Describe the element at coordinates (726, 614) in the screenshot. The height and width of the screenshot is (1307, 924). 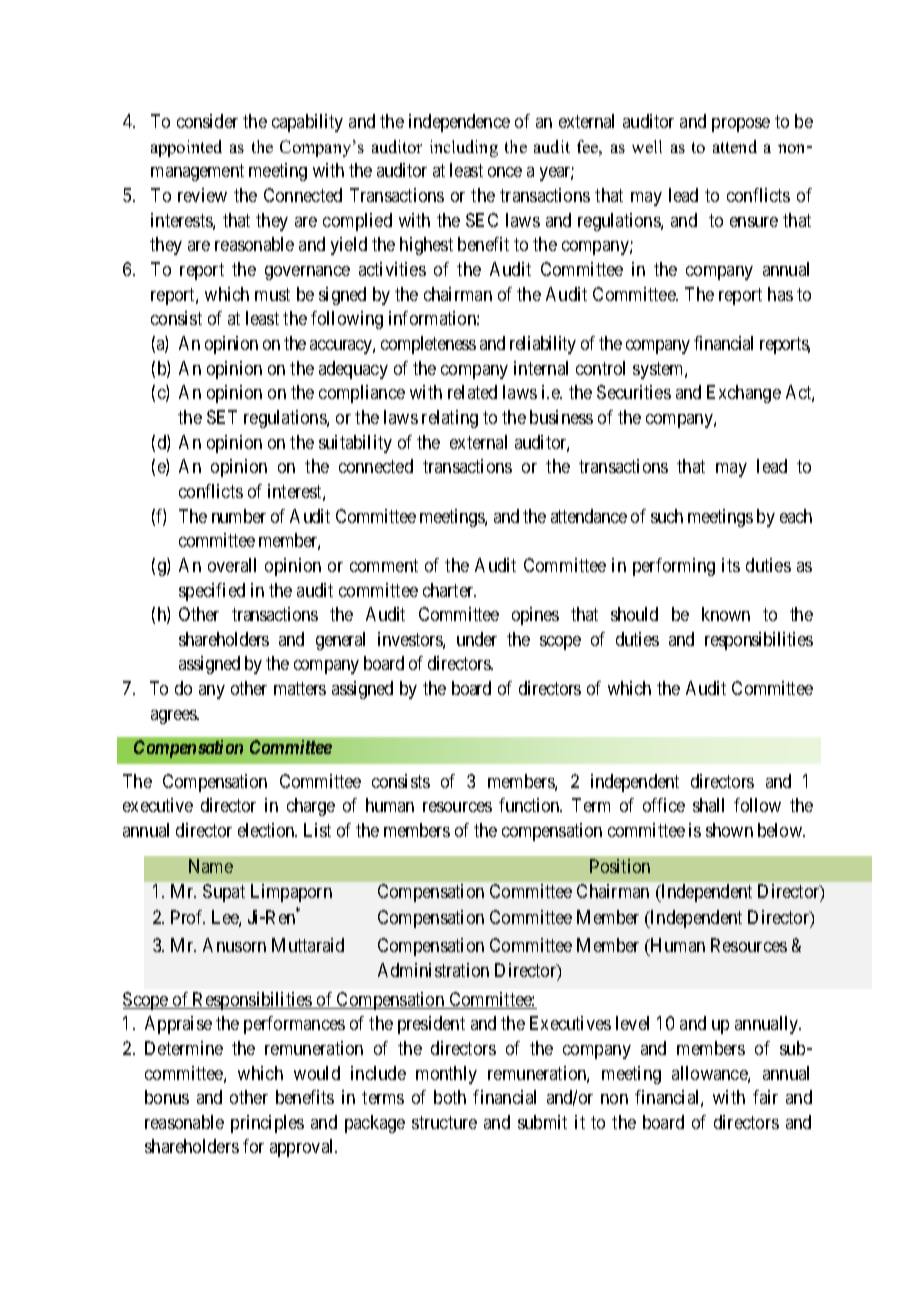
I see `known` at that location.
